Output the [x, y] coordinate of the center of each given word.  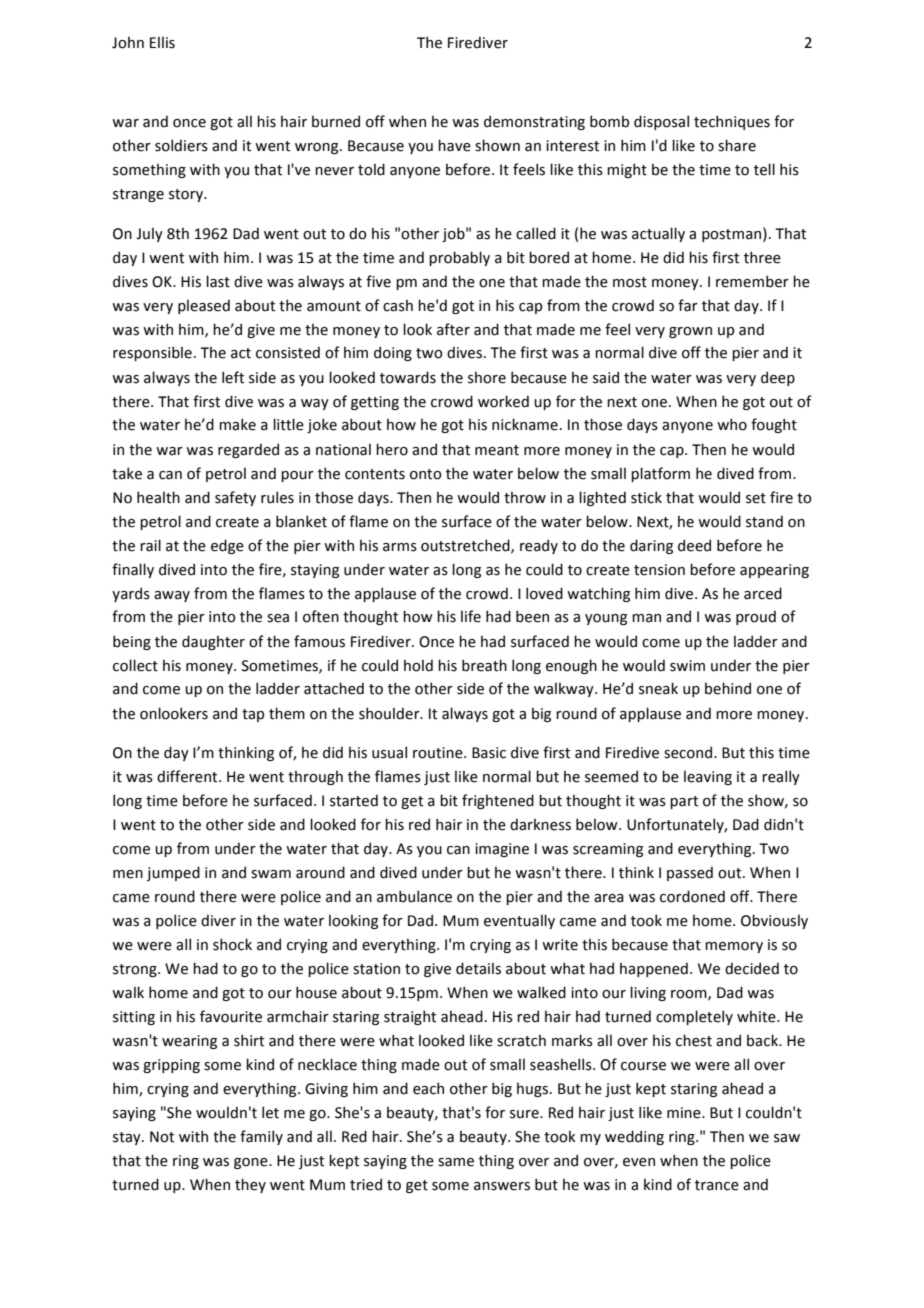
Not [162, 1137]
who [732, 424]
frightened [498, 801]
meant [497, 450]
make [237, 424]
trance [717, 1185]
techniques [732, 122]
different [188, 776]
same [456, 1162]
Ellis [162, 42]
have [454, 145]
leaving [708, 777]
